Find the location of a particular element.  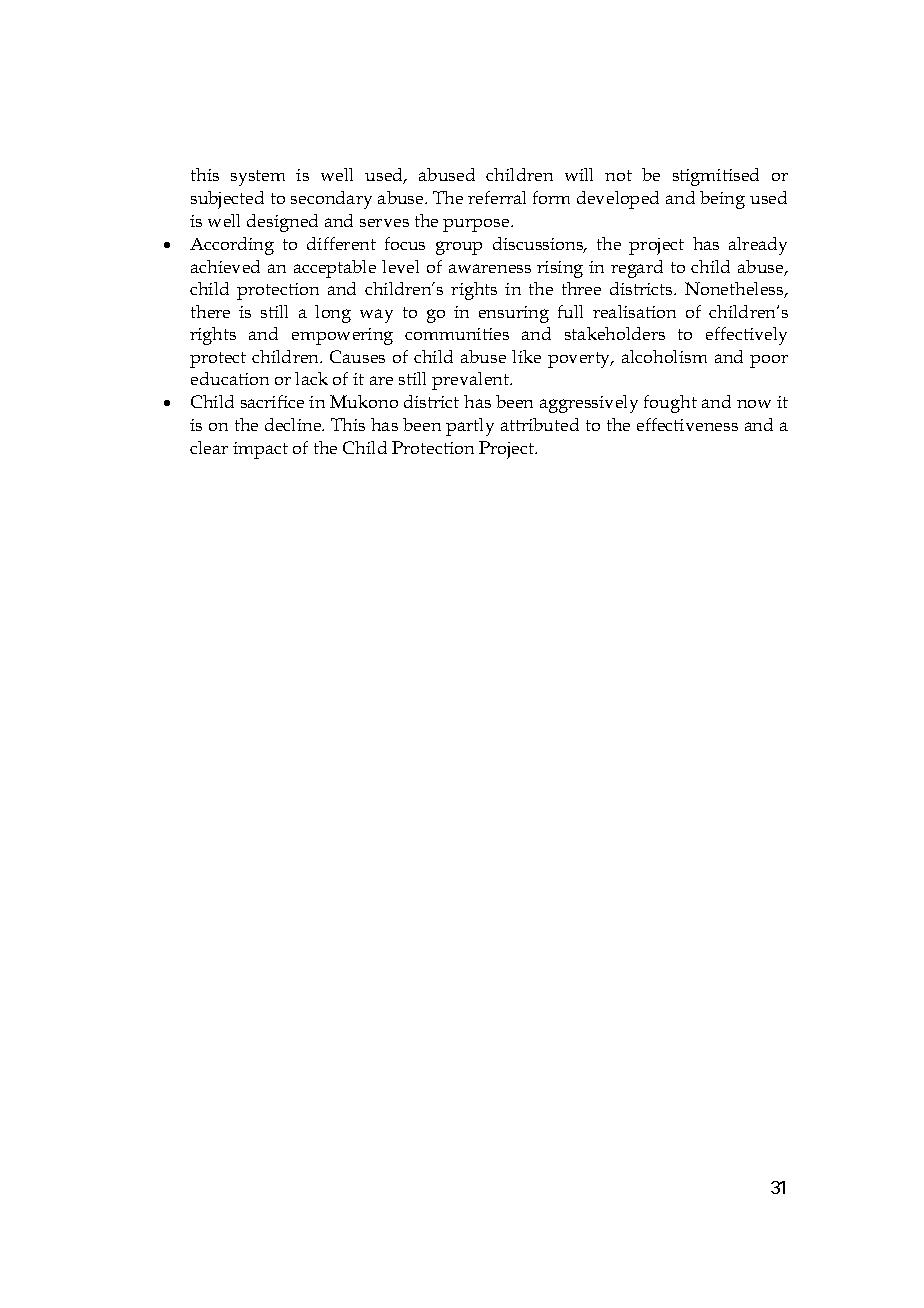

long is located at coordinates (333, 314).
